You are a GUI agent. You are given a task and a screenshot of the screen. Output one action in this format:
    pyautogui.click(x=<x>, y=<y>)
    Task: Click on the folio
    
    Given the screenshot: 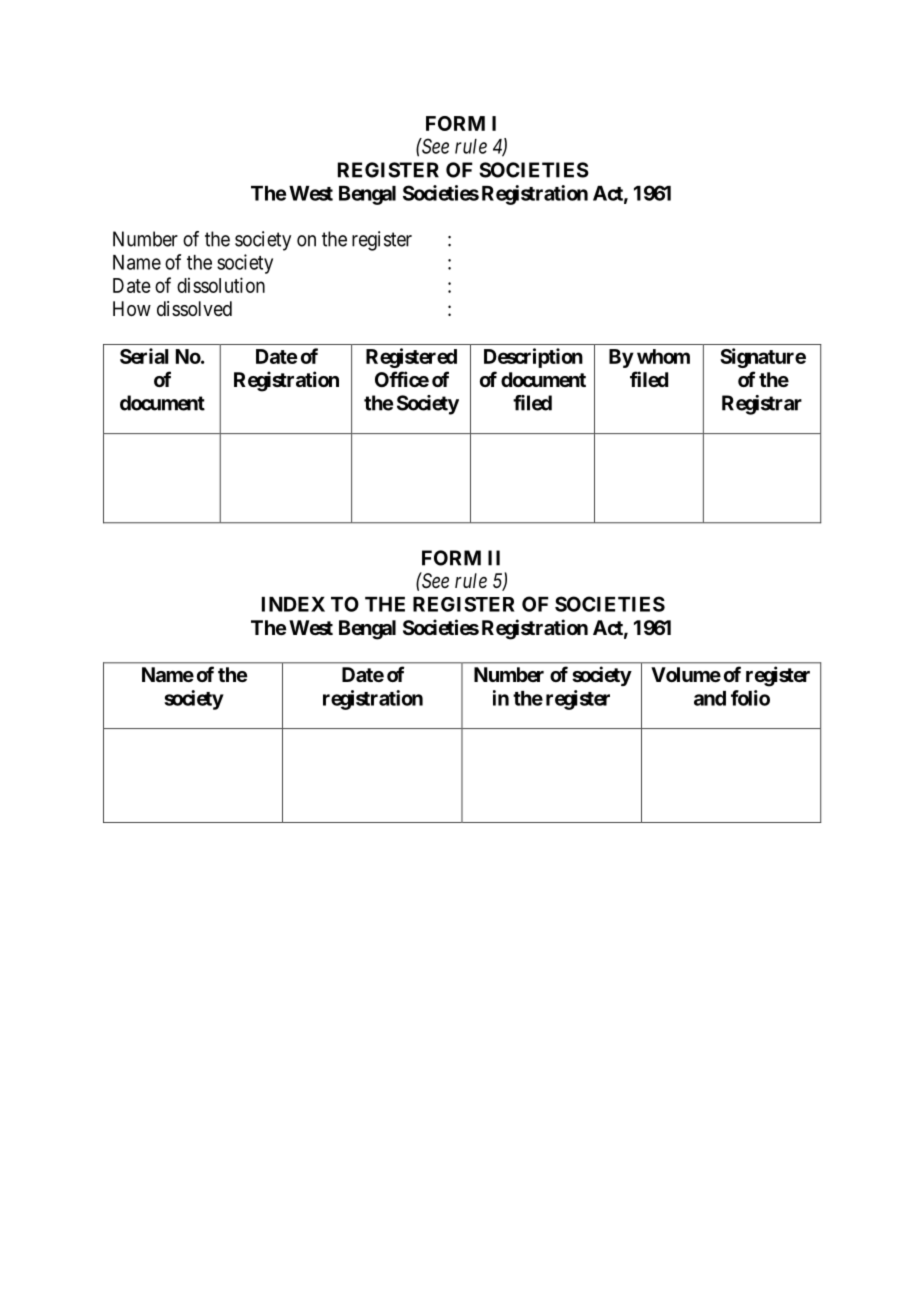 What is the action you would take?
    pyautogui.click(x=750, y=698)
